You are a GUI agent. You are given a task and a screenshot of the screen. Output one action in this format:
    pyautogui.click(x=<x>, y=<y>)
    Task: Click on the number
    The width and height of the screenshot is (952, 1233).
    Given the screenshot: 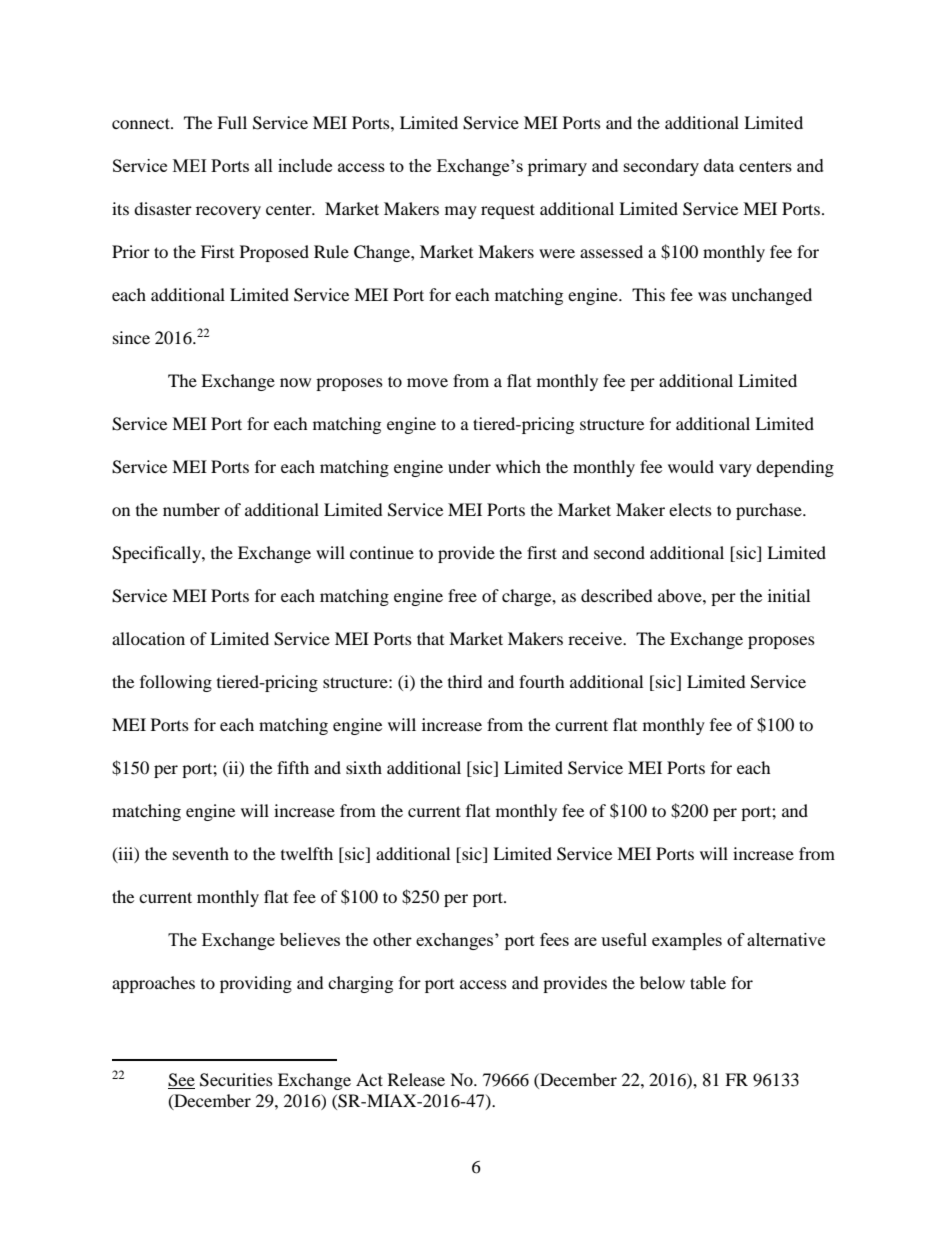 What is the action you would take?
    pyautogui.click(x=191, y=509)
